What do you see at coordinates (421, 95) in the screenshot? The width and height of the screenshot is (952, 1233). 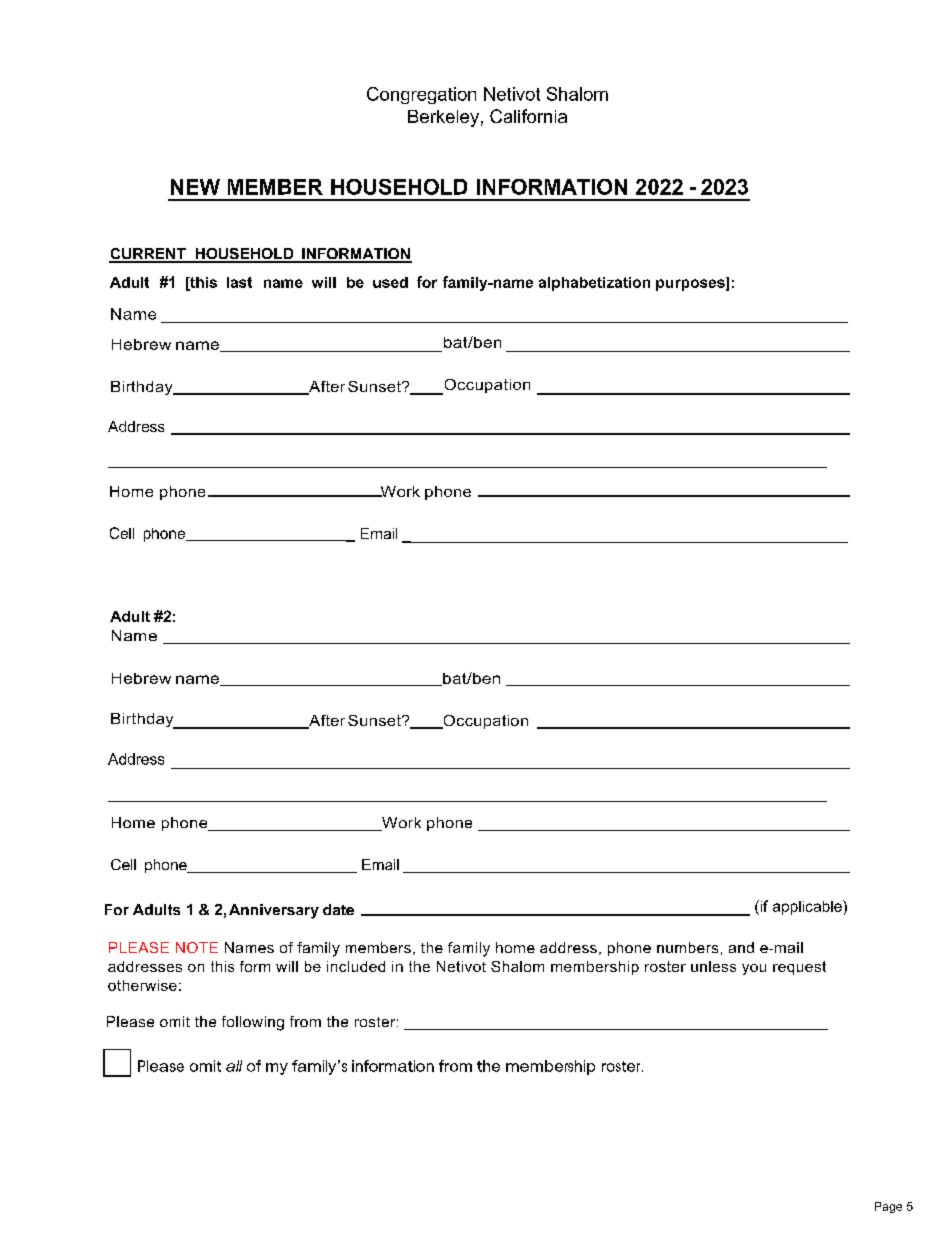 I see `Congregation` at bounding box center [421, 95].
